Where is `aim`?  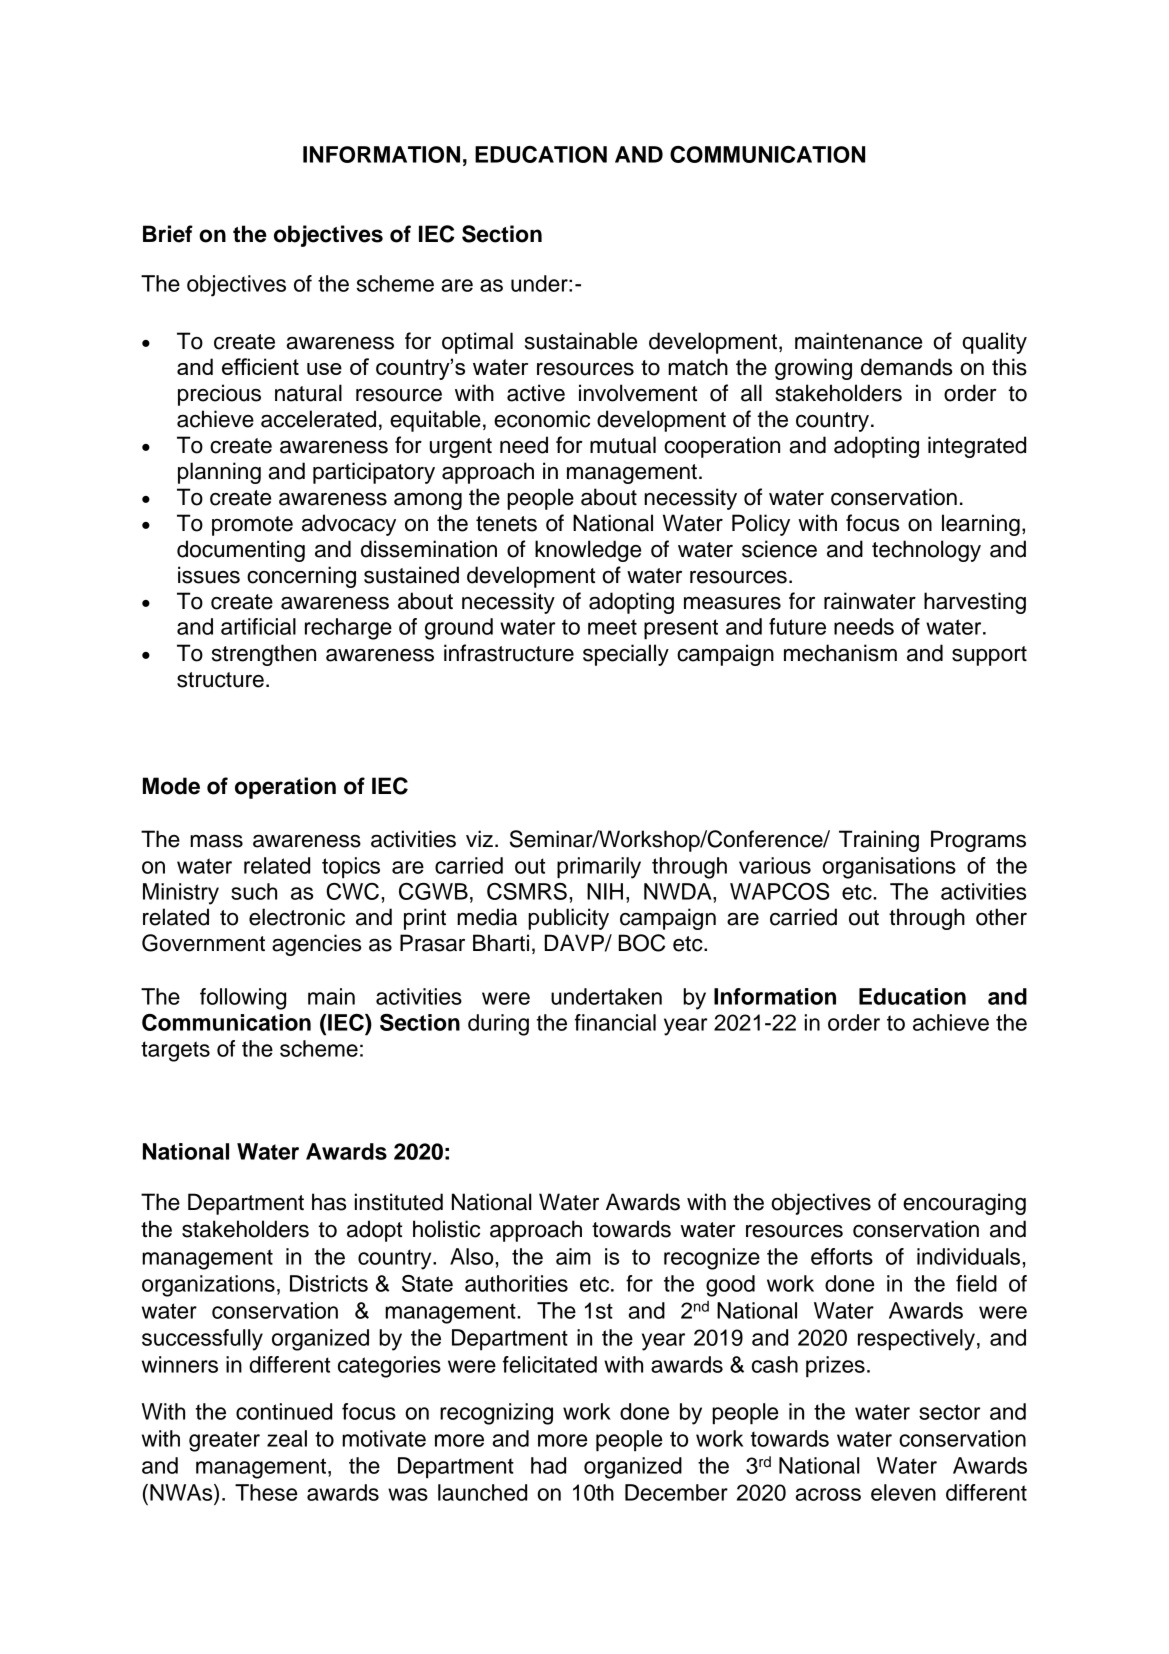 aim is located at coordinates (573, 1256).
